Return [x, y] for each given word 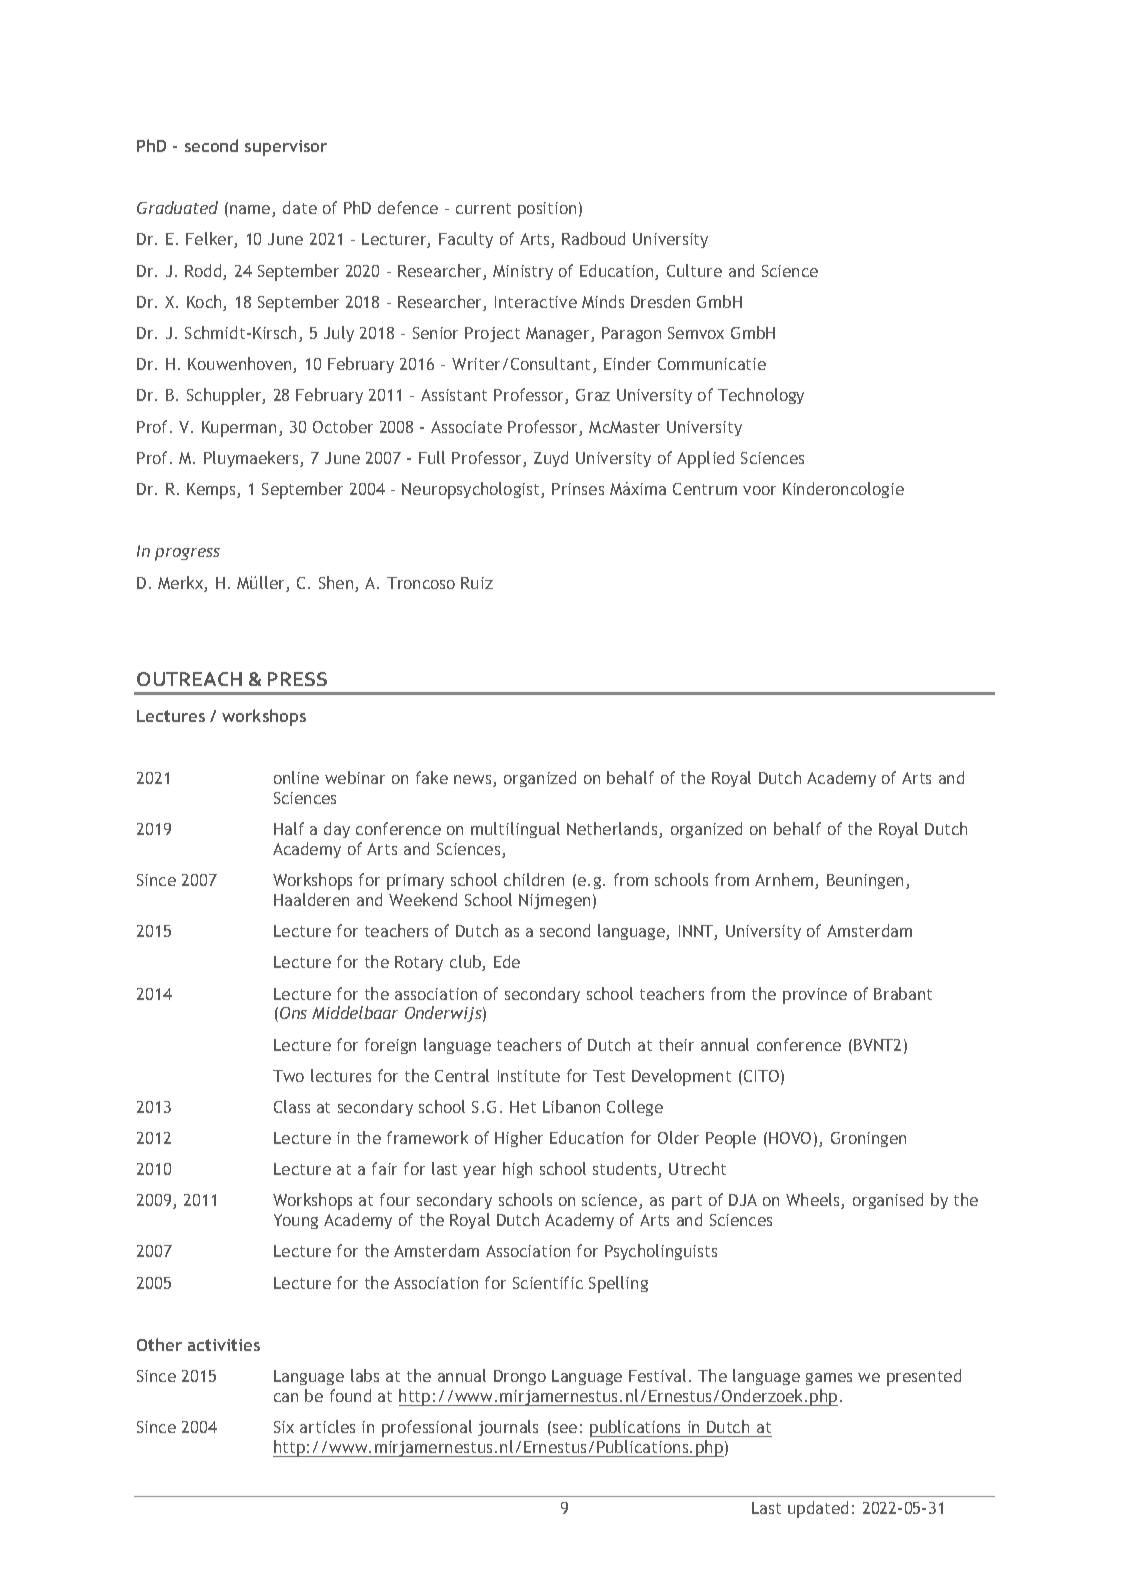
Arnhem [785, 881]
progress [187, 554]
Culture [694, 270]
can [286, 1397]
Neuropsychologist [472, 490]
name [251, 211]
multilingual [515, 830]
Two [288, 1076]
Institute [529, 1076]
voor [759, 490]
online [296, 777]
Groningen [868, 1139]
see [565, 1428]
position [547, 210]
